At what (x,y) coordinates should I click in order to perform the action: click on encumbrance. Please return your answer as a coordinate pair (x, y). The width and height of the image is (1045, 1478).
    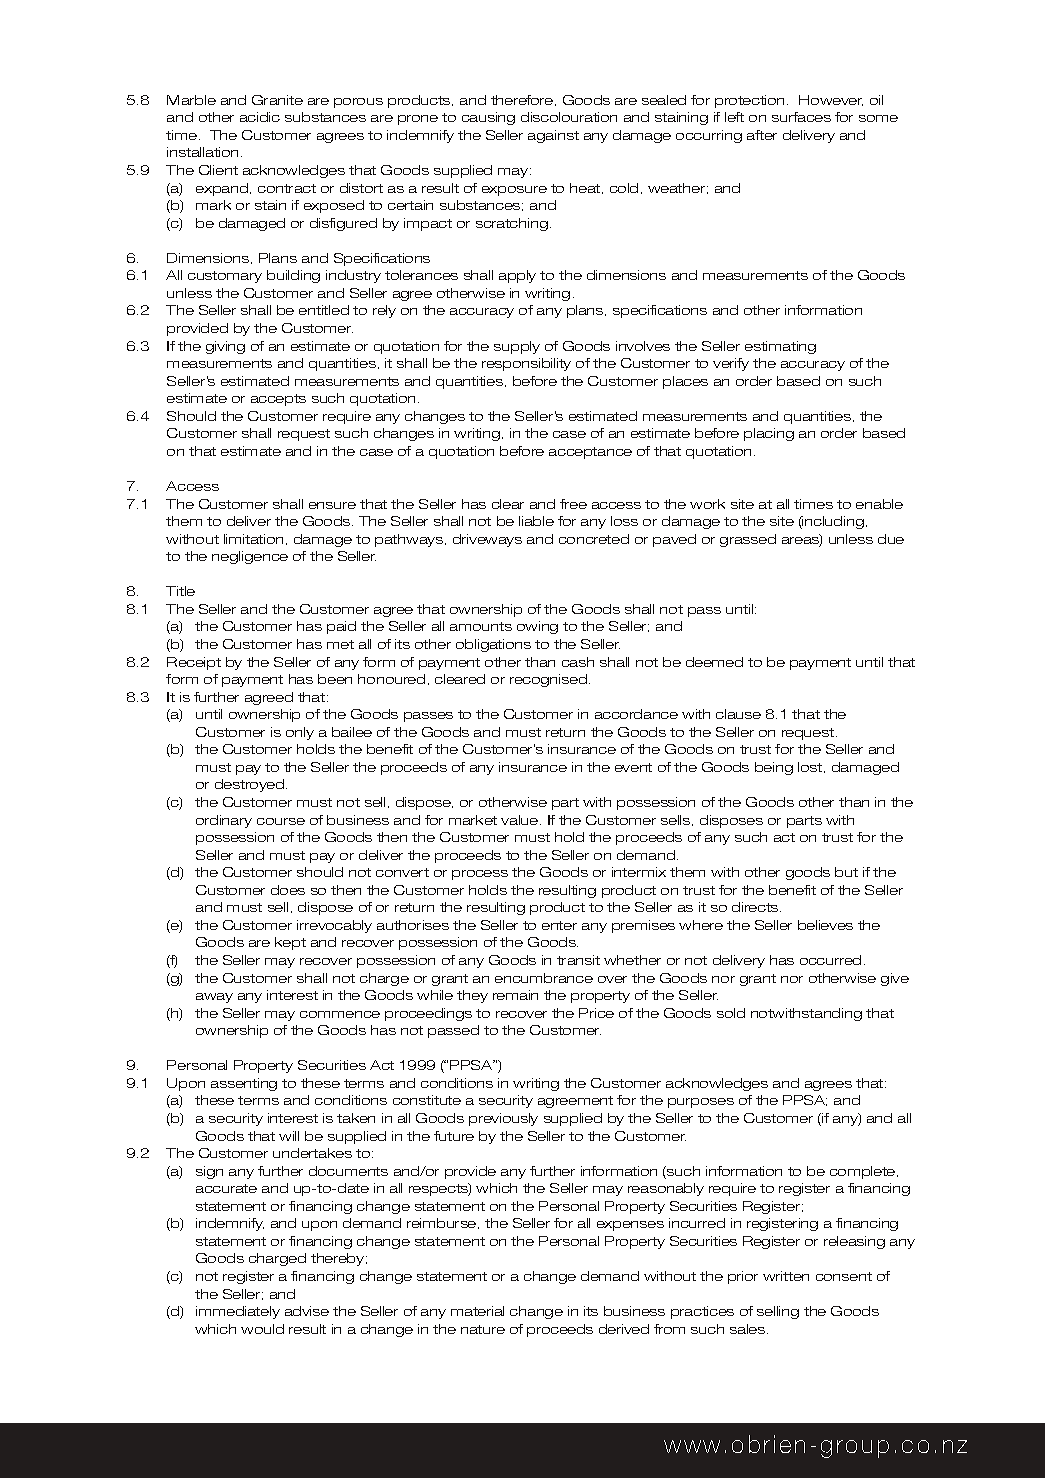
    Looking at the image, I should click on (544, 978).
